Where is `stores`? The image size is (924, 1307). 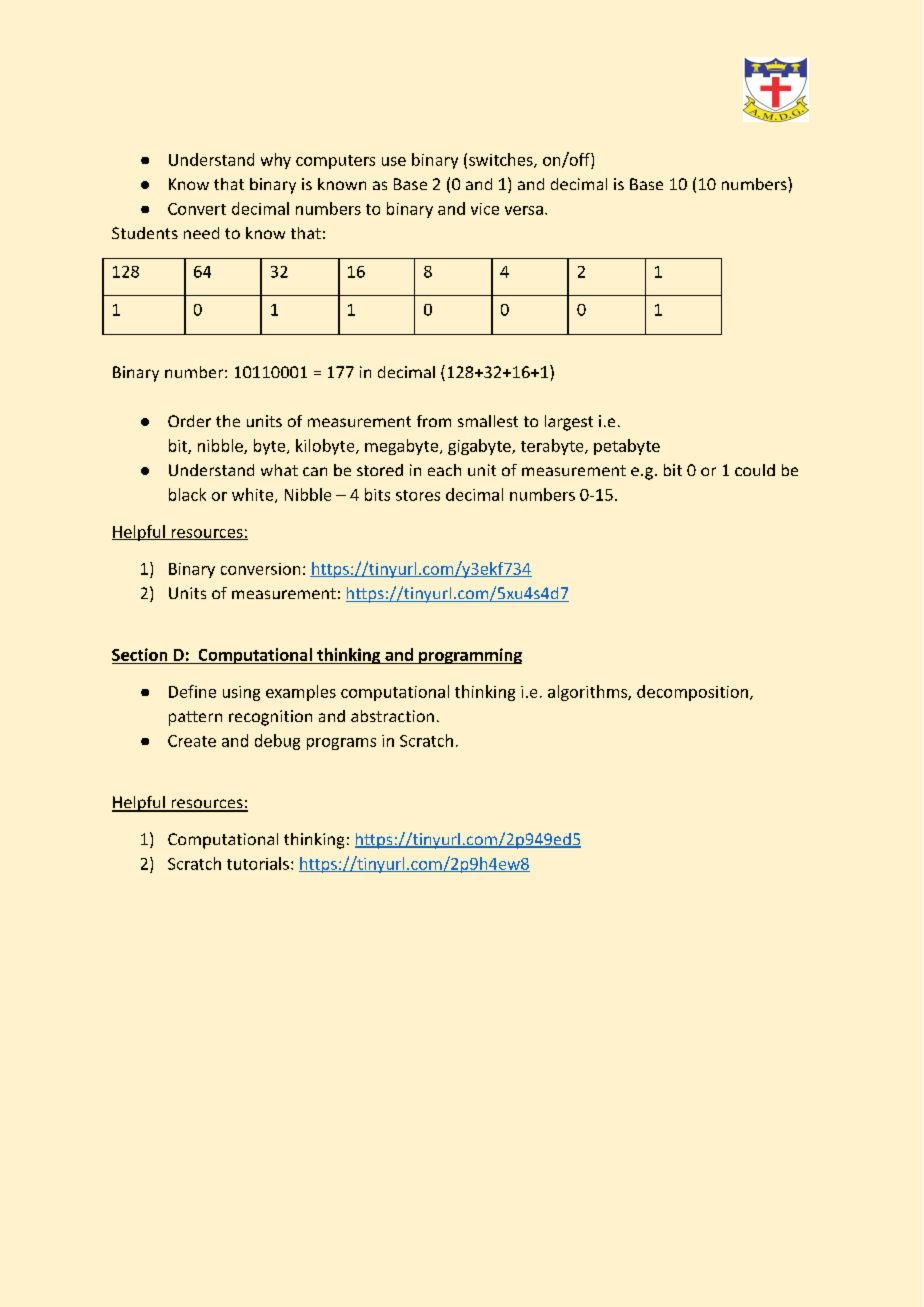 stores is located at coordinates (418, 495).
